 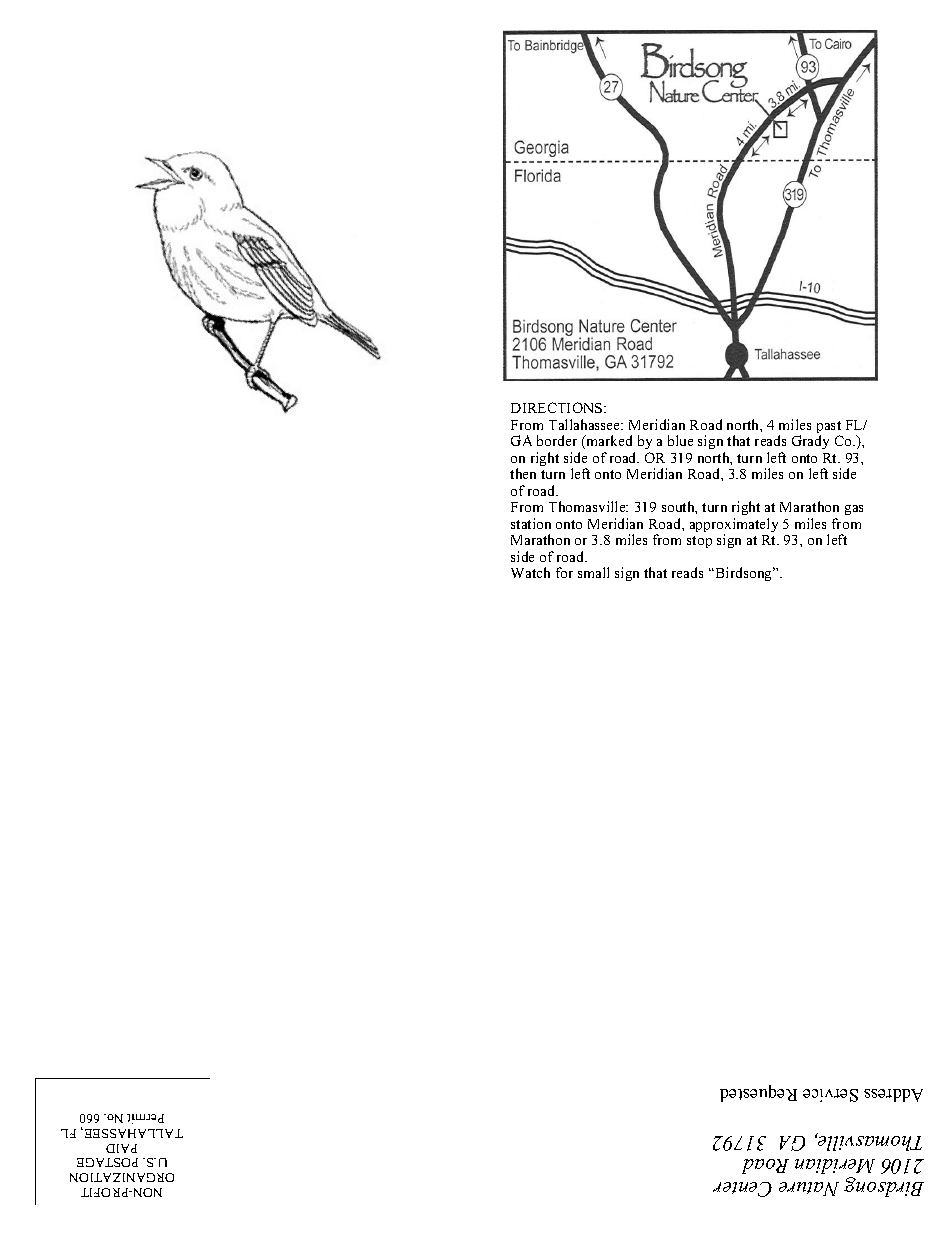 I want to click on for, so click(x=564, y=572).
